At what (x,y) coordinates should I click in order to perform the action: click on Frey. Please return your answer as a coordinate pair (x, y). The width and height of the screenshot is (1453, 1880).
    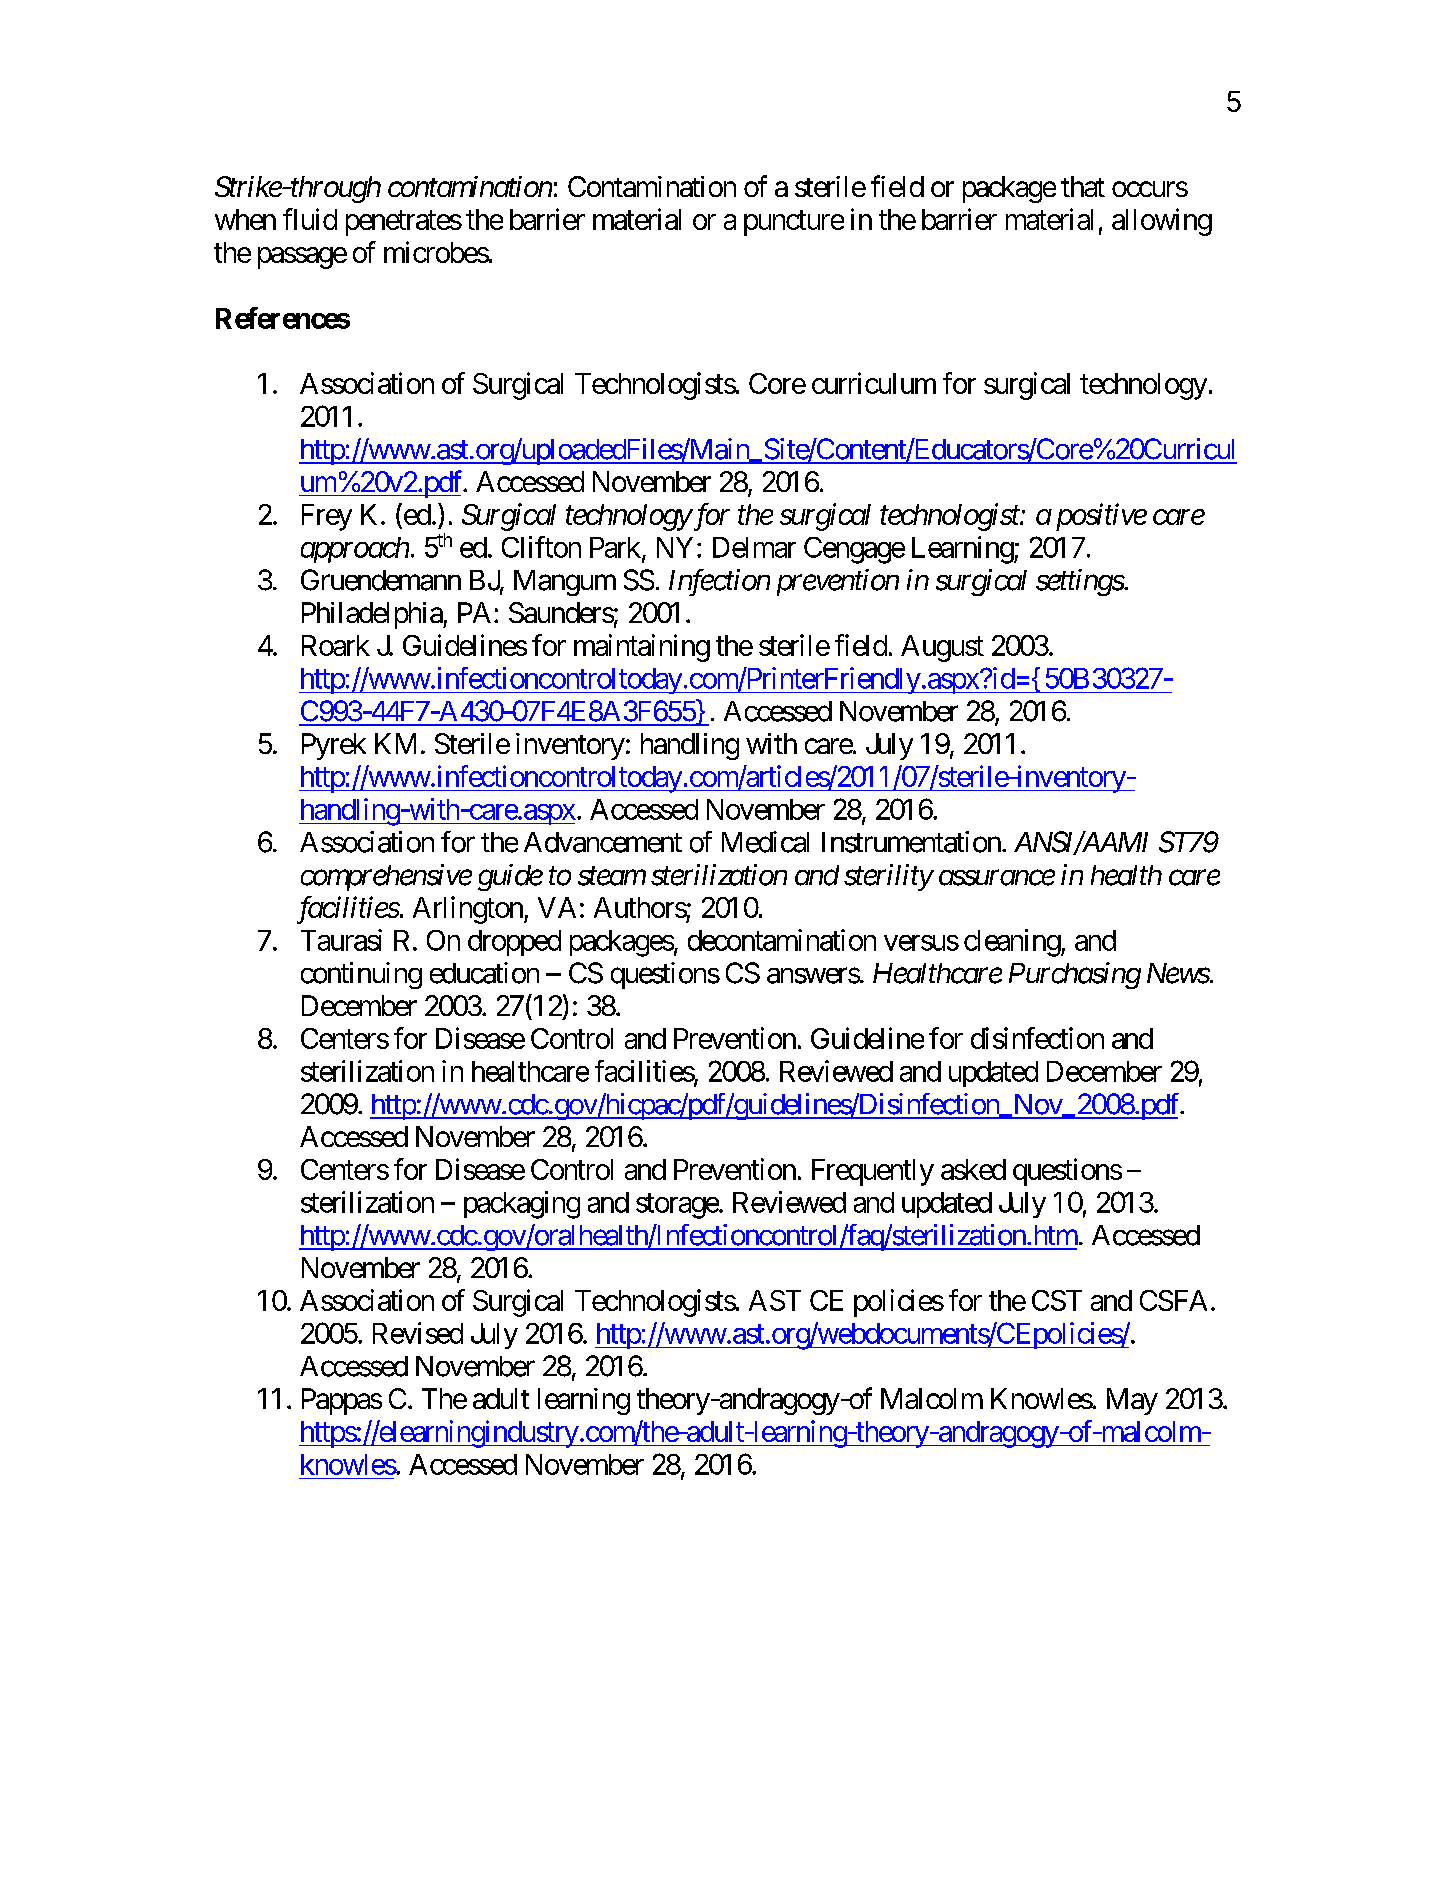
    Looking at the image, I should click on (327, 517).
